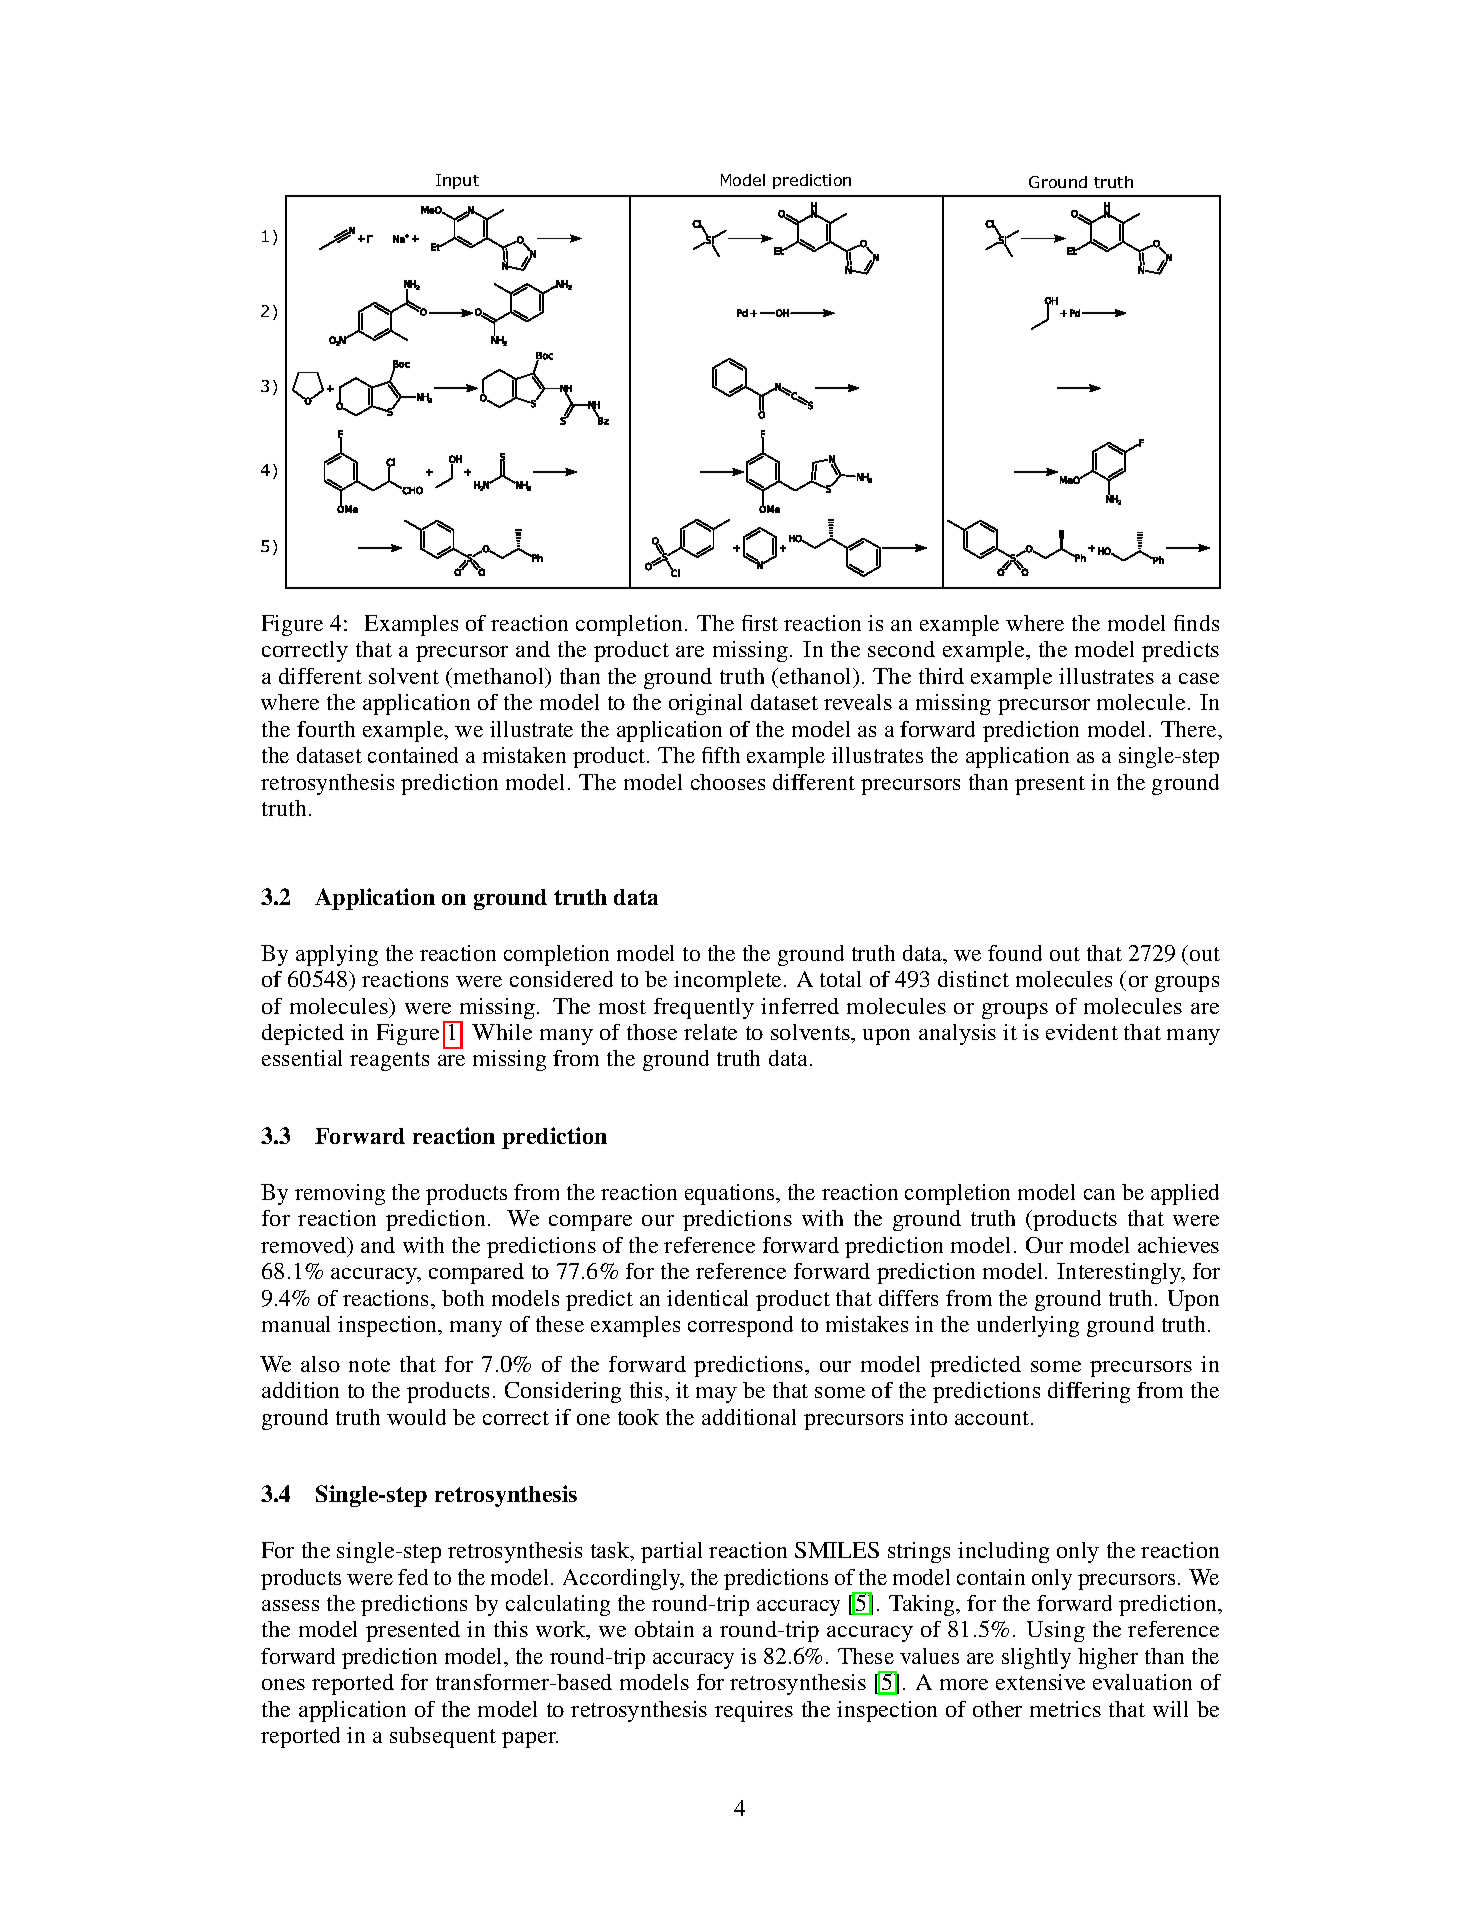 The width and height of the image is (1482, 1918). Describe the element at coordinates (369, 1365) in the image. I see `note` at that location.
